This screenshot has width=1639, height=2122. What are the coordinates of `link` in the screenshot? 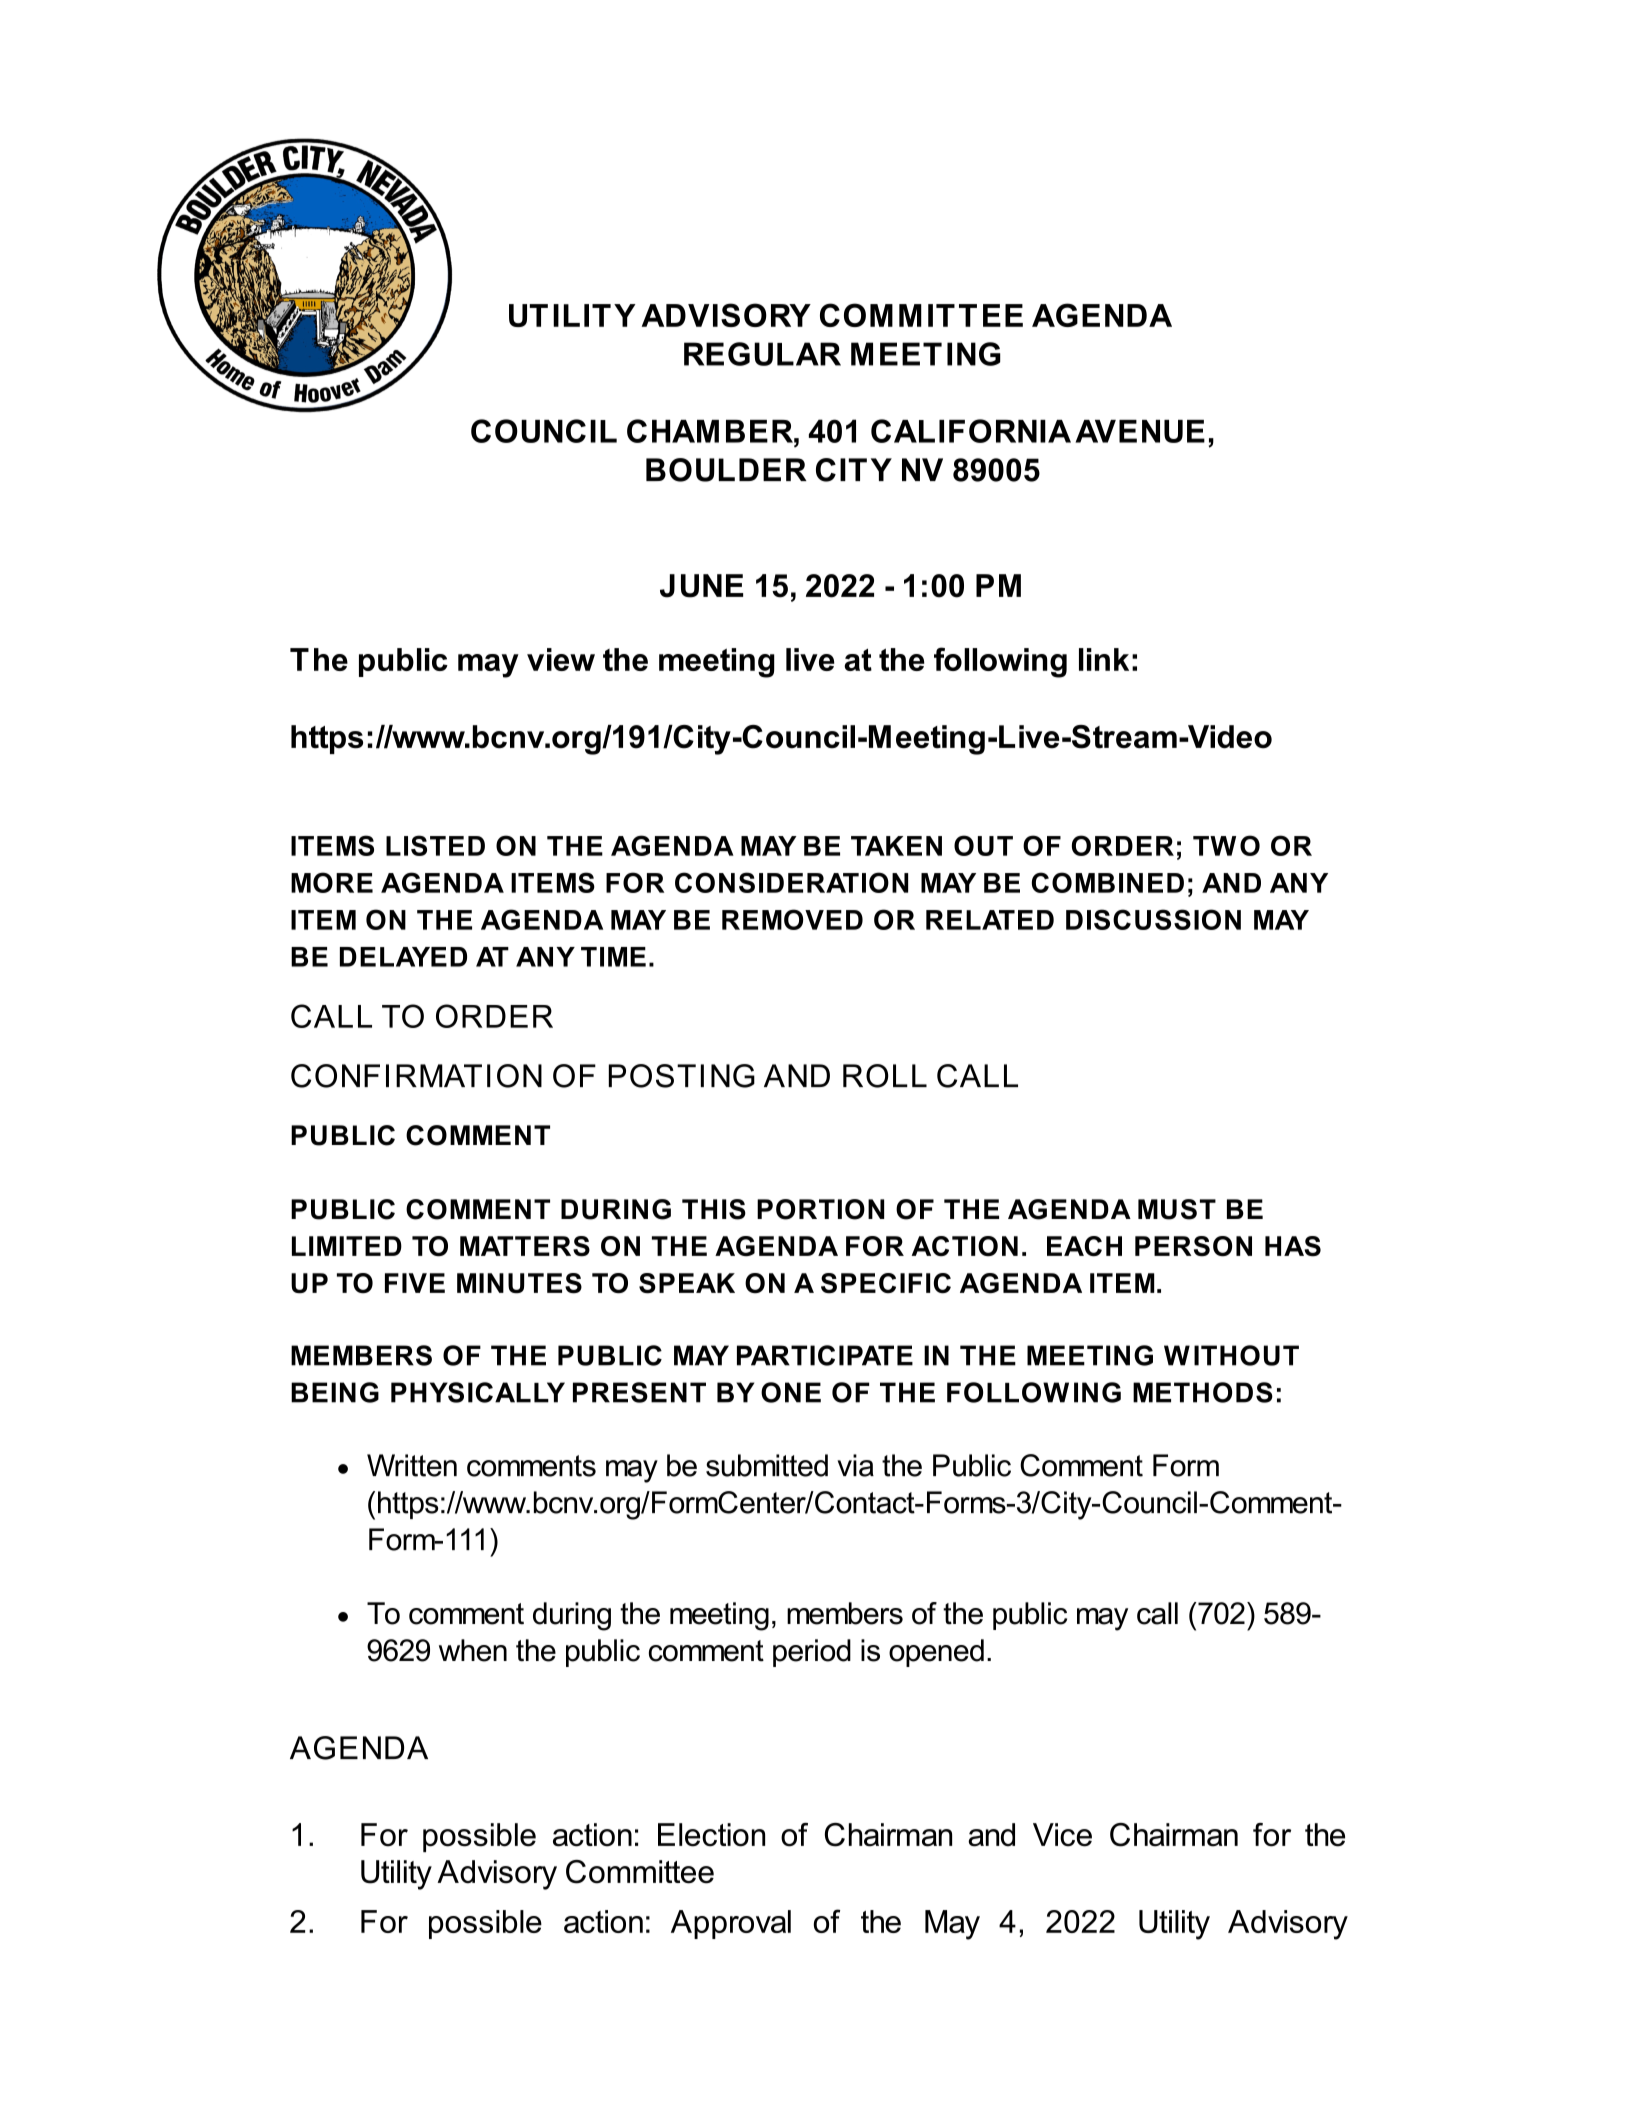 It's located at (1104, 659).
